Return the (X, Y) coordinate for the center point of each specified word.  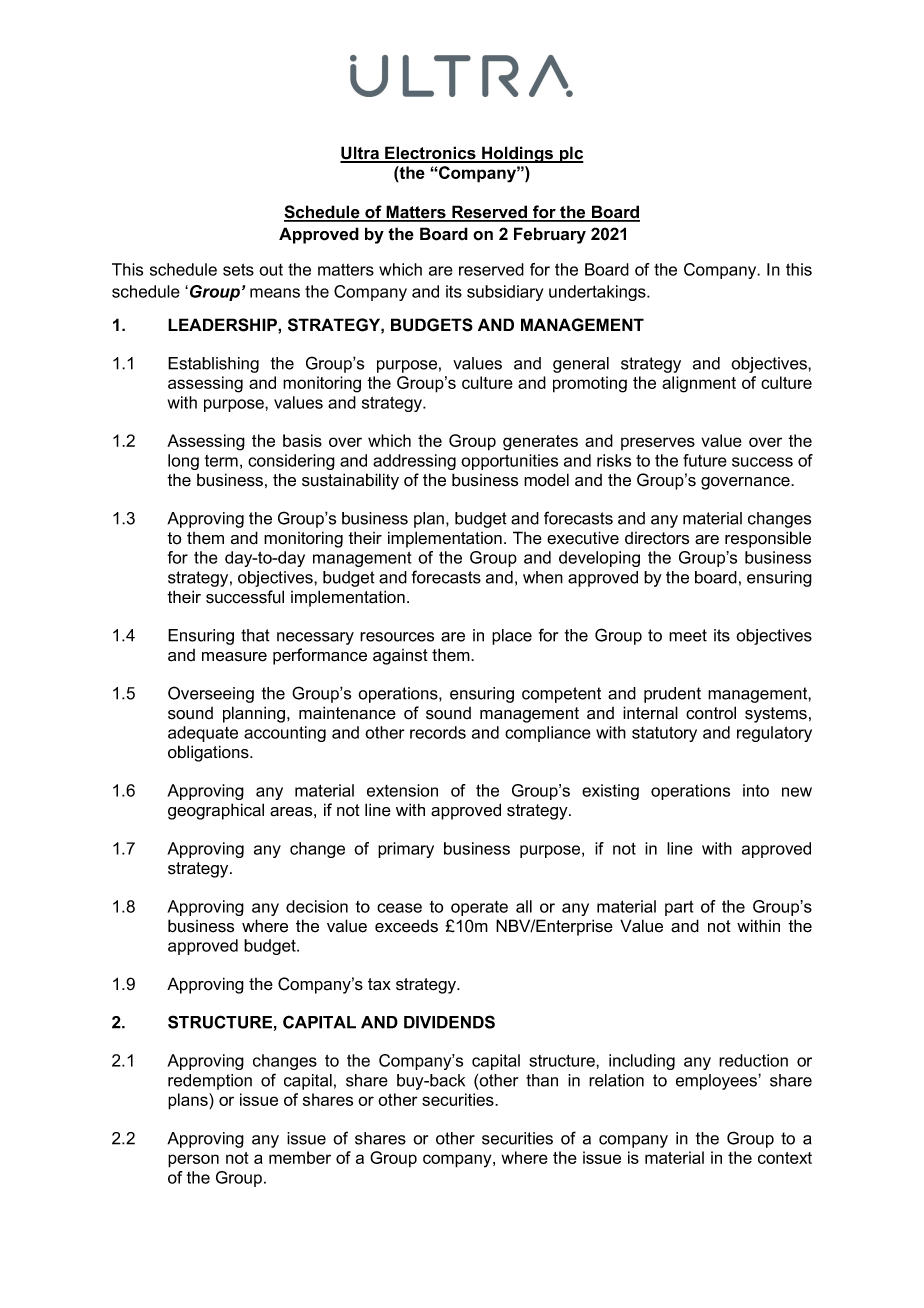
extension (402, 790)
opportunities (509, 462)
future (705, 460)
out (271, 270)
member (300, 1157)
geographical (216, 811)
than (542, 1080)
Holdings (518, 154)
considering (291, 462)
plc (570, 154)
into (756, 790)
